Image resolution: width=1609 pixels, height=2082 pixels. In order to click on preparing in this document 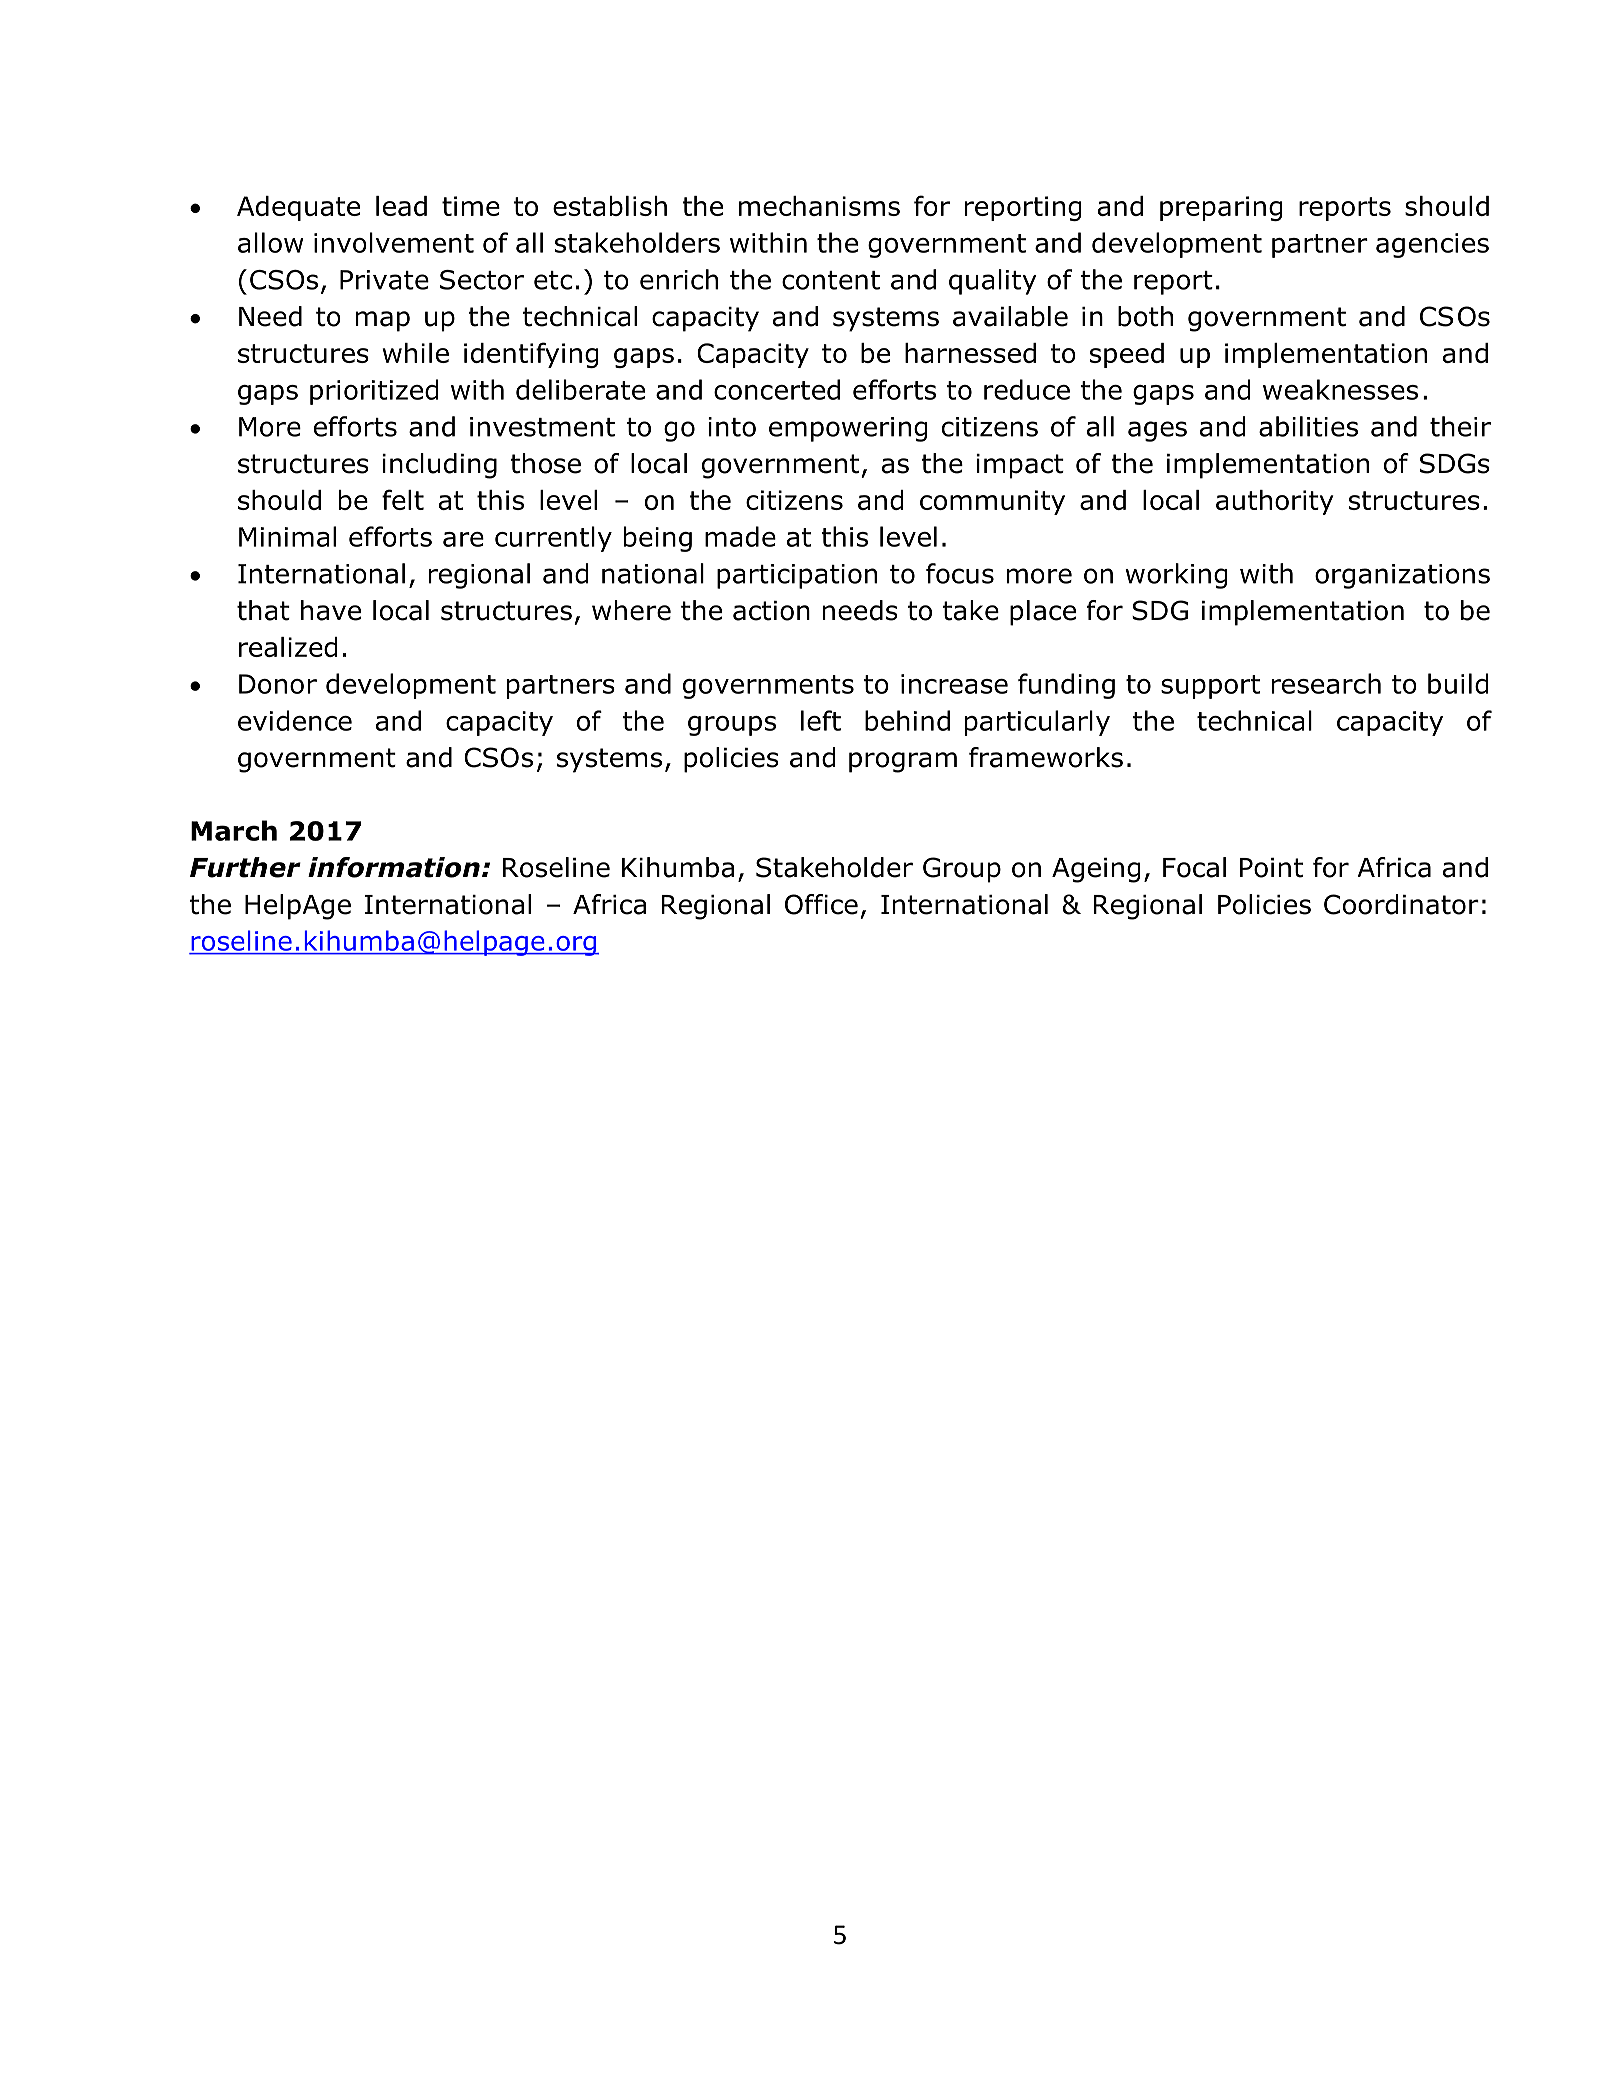, I will do `click(1221, 208)`.
